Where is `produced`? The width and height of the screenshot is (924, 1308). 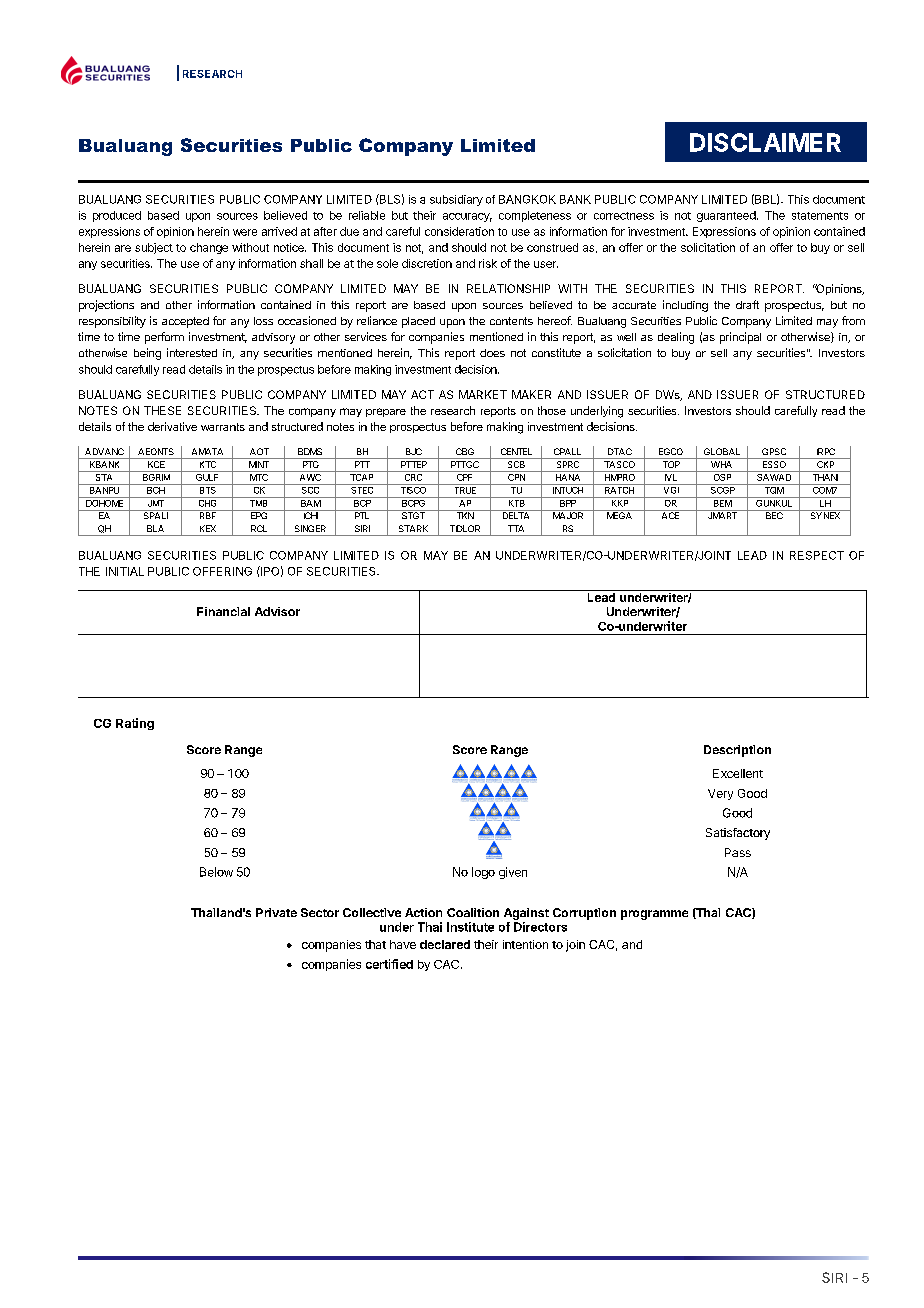
produced is located at coordinates (117, 216).
